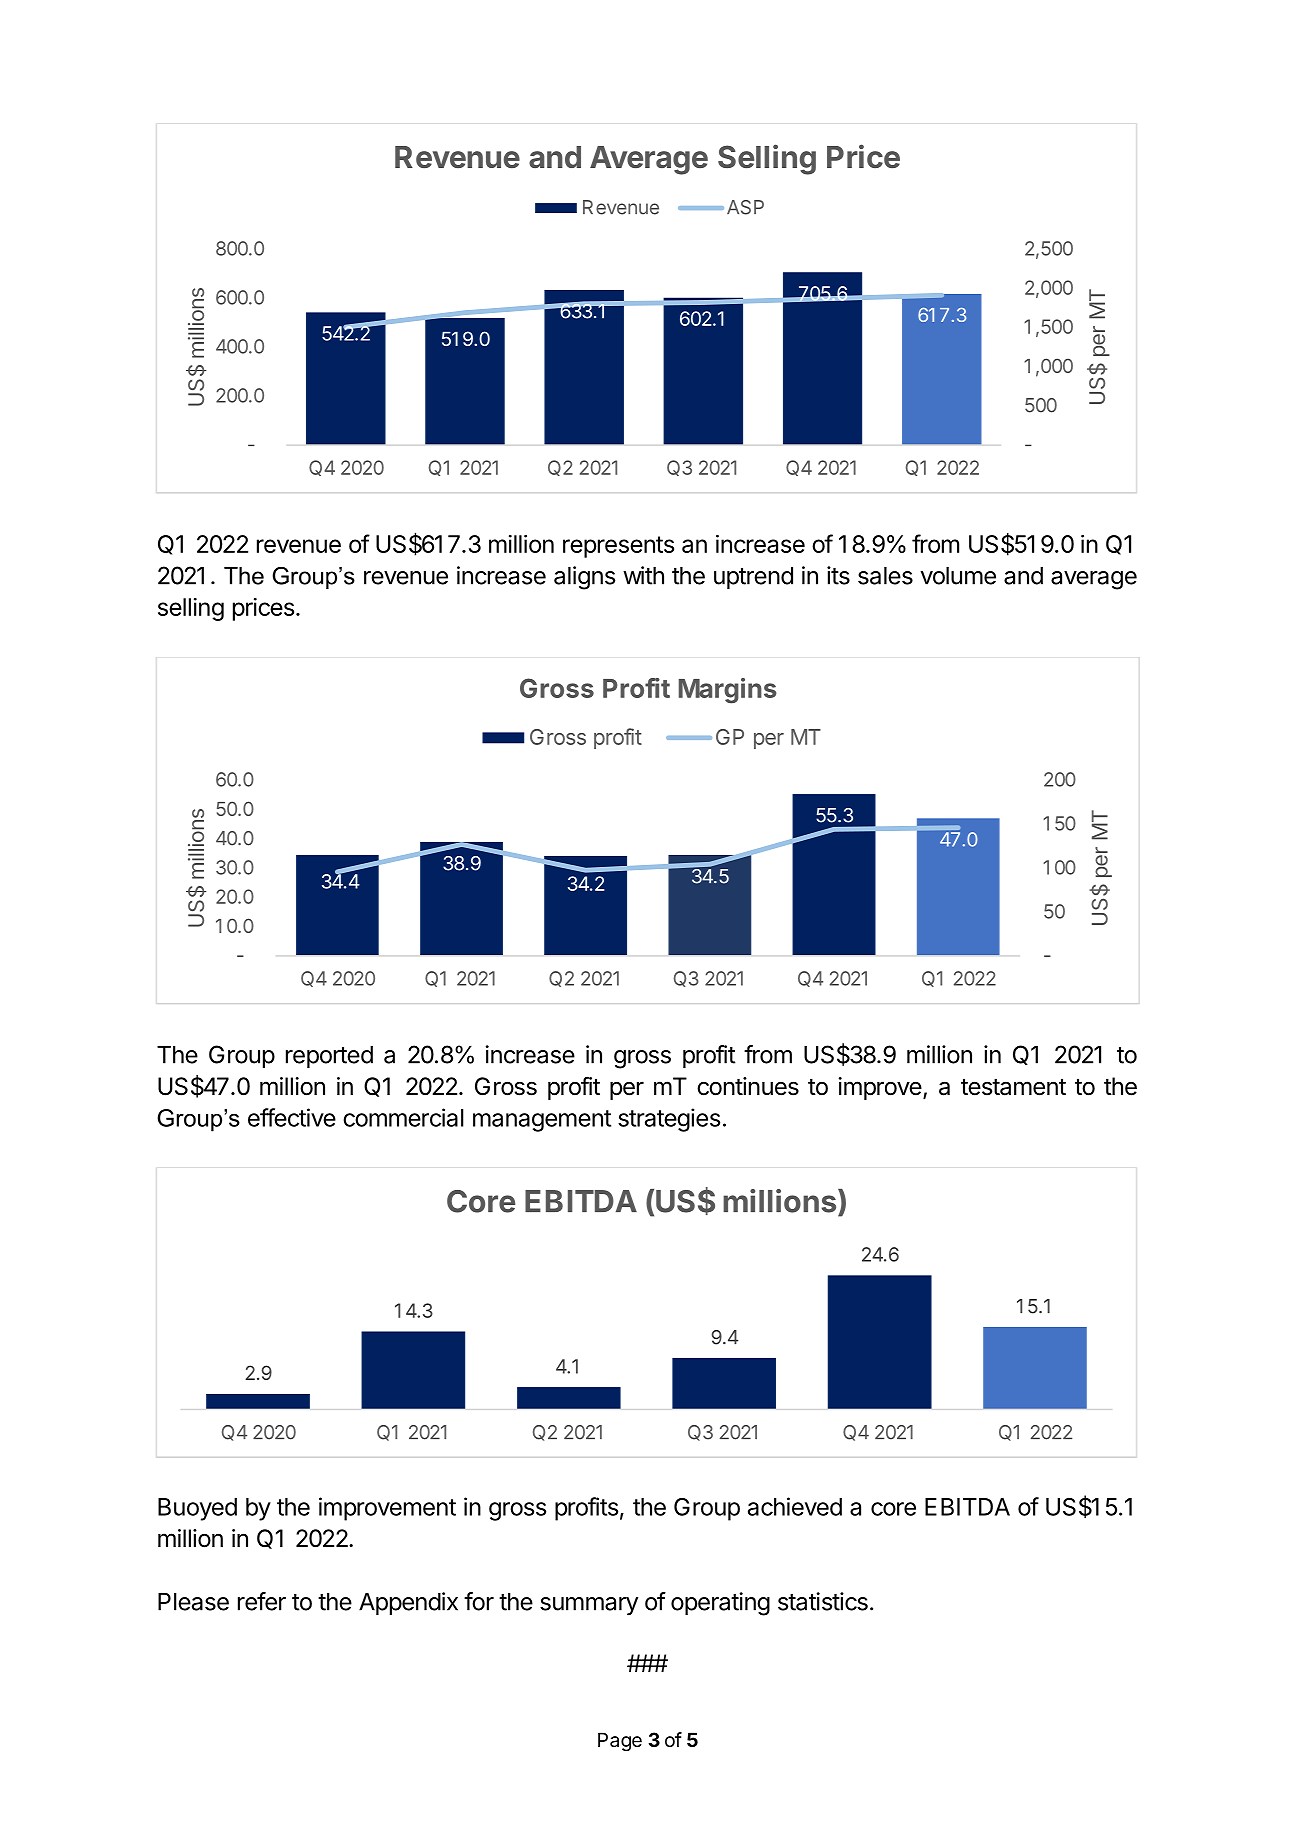 This page has height=1828, width=1293. I want to click on refer, so click(262, 1601).
